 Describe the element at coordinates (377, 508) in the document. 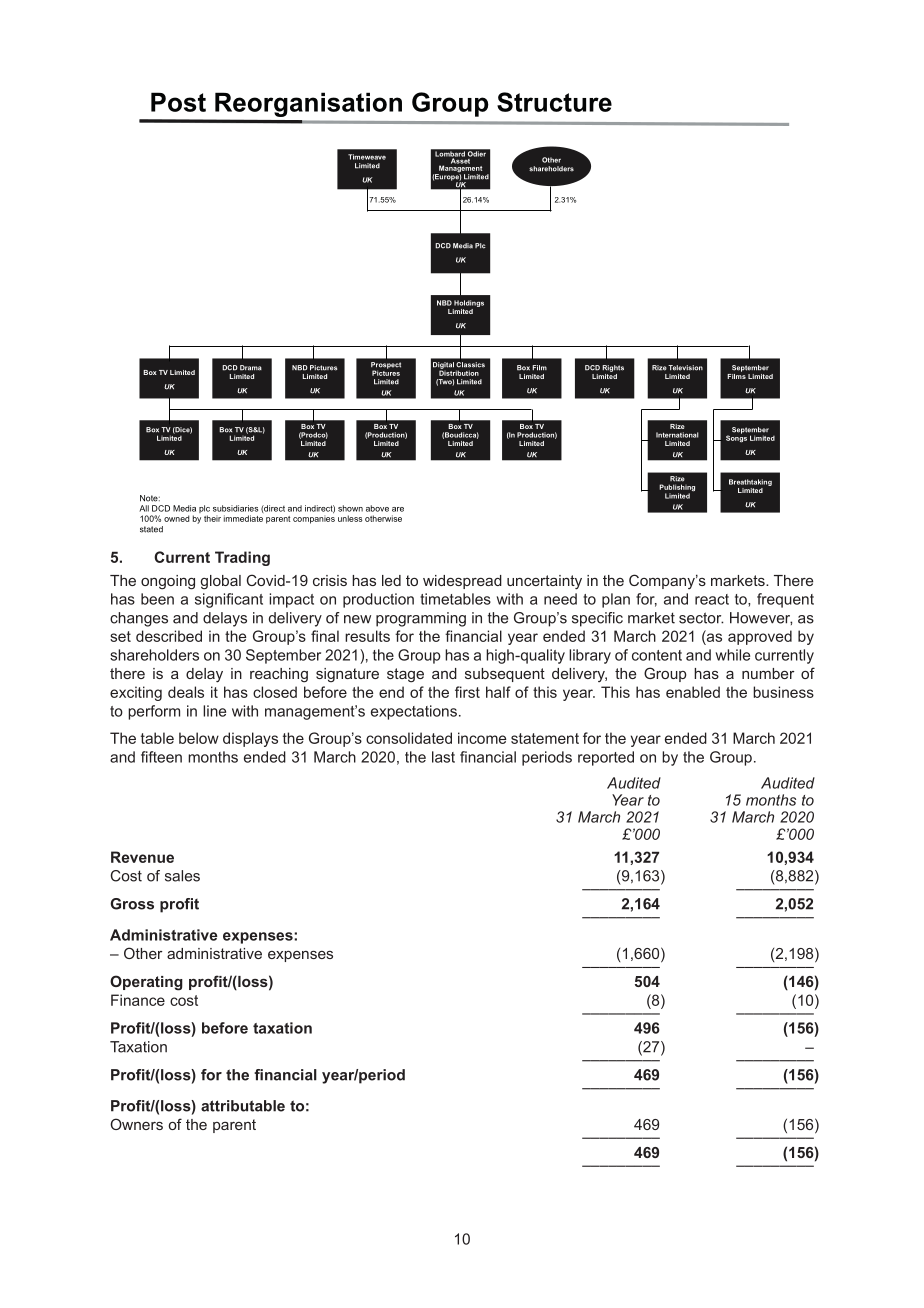

I see `above` at that location.
